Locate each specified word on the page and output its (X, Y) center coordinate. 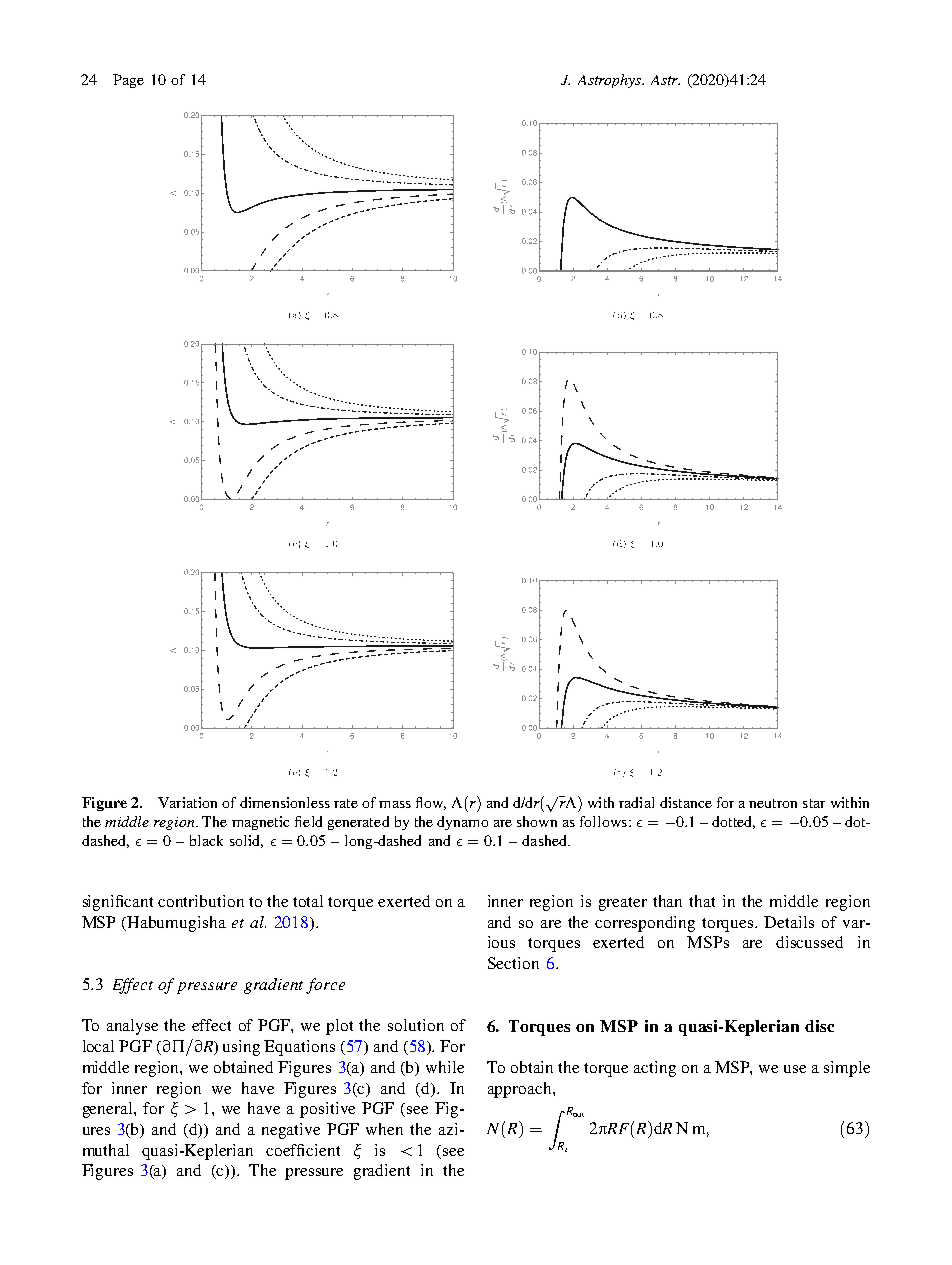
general (109, 1110)
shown (537, 821)
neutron (773, 803)
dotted (733, 822)
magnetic (260, 823)
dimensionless (285, 802)
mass (395, 804)
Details (789, 922)
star (814, 803)
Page (128, 81)
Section (513, 963)
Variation (187, 802)
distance (686, 802)
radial (636, 802)
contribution (201, 901)
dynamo (462, 823)
